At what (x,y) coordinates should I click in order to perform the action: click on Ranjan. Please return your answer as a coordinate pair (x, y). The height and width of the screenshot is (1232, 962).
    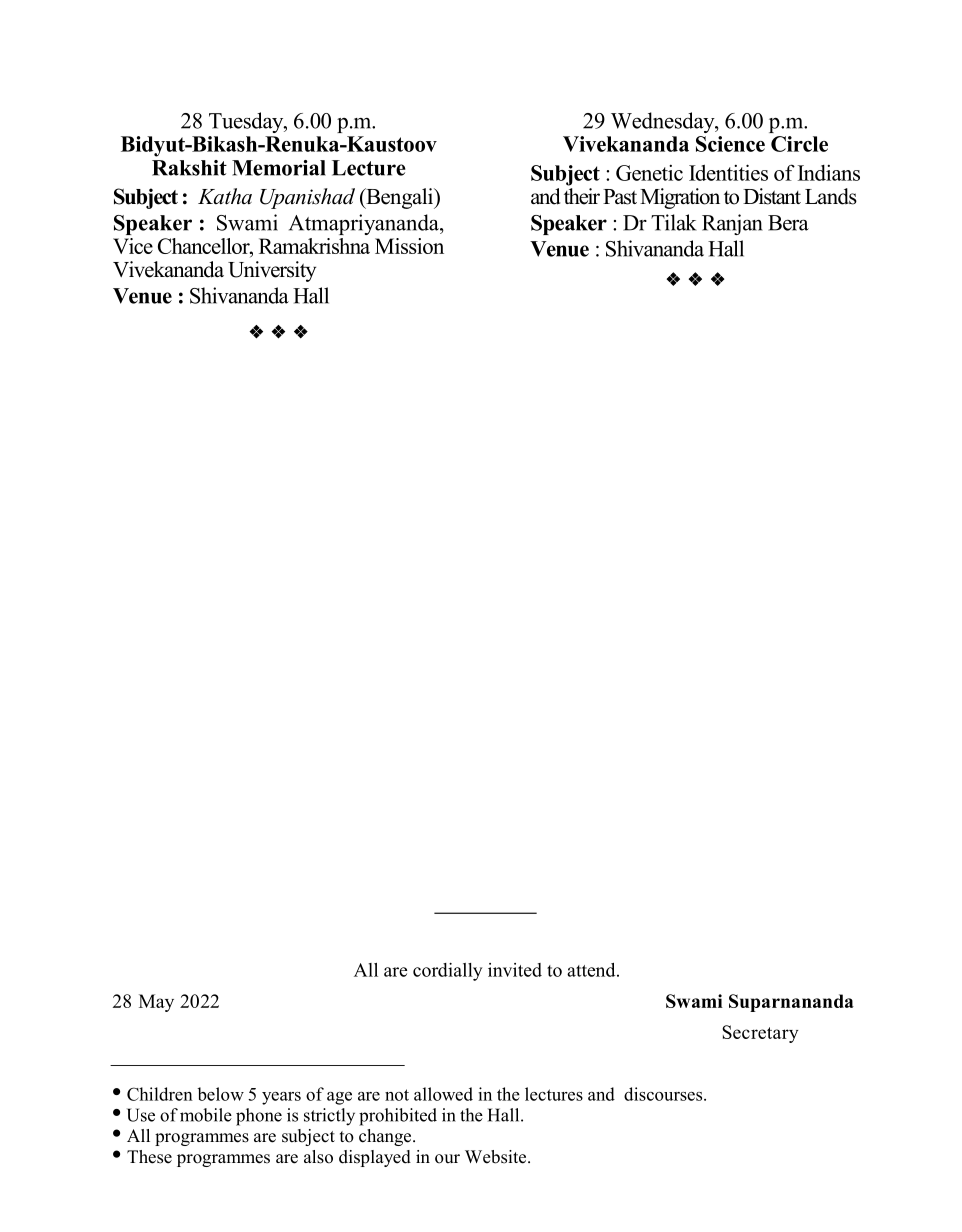
    Looking at the image, I should click on (732, 224).
